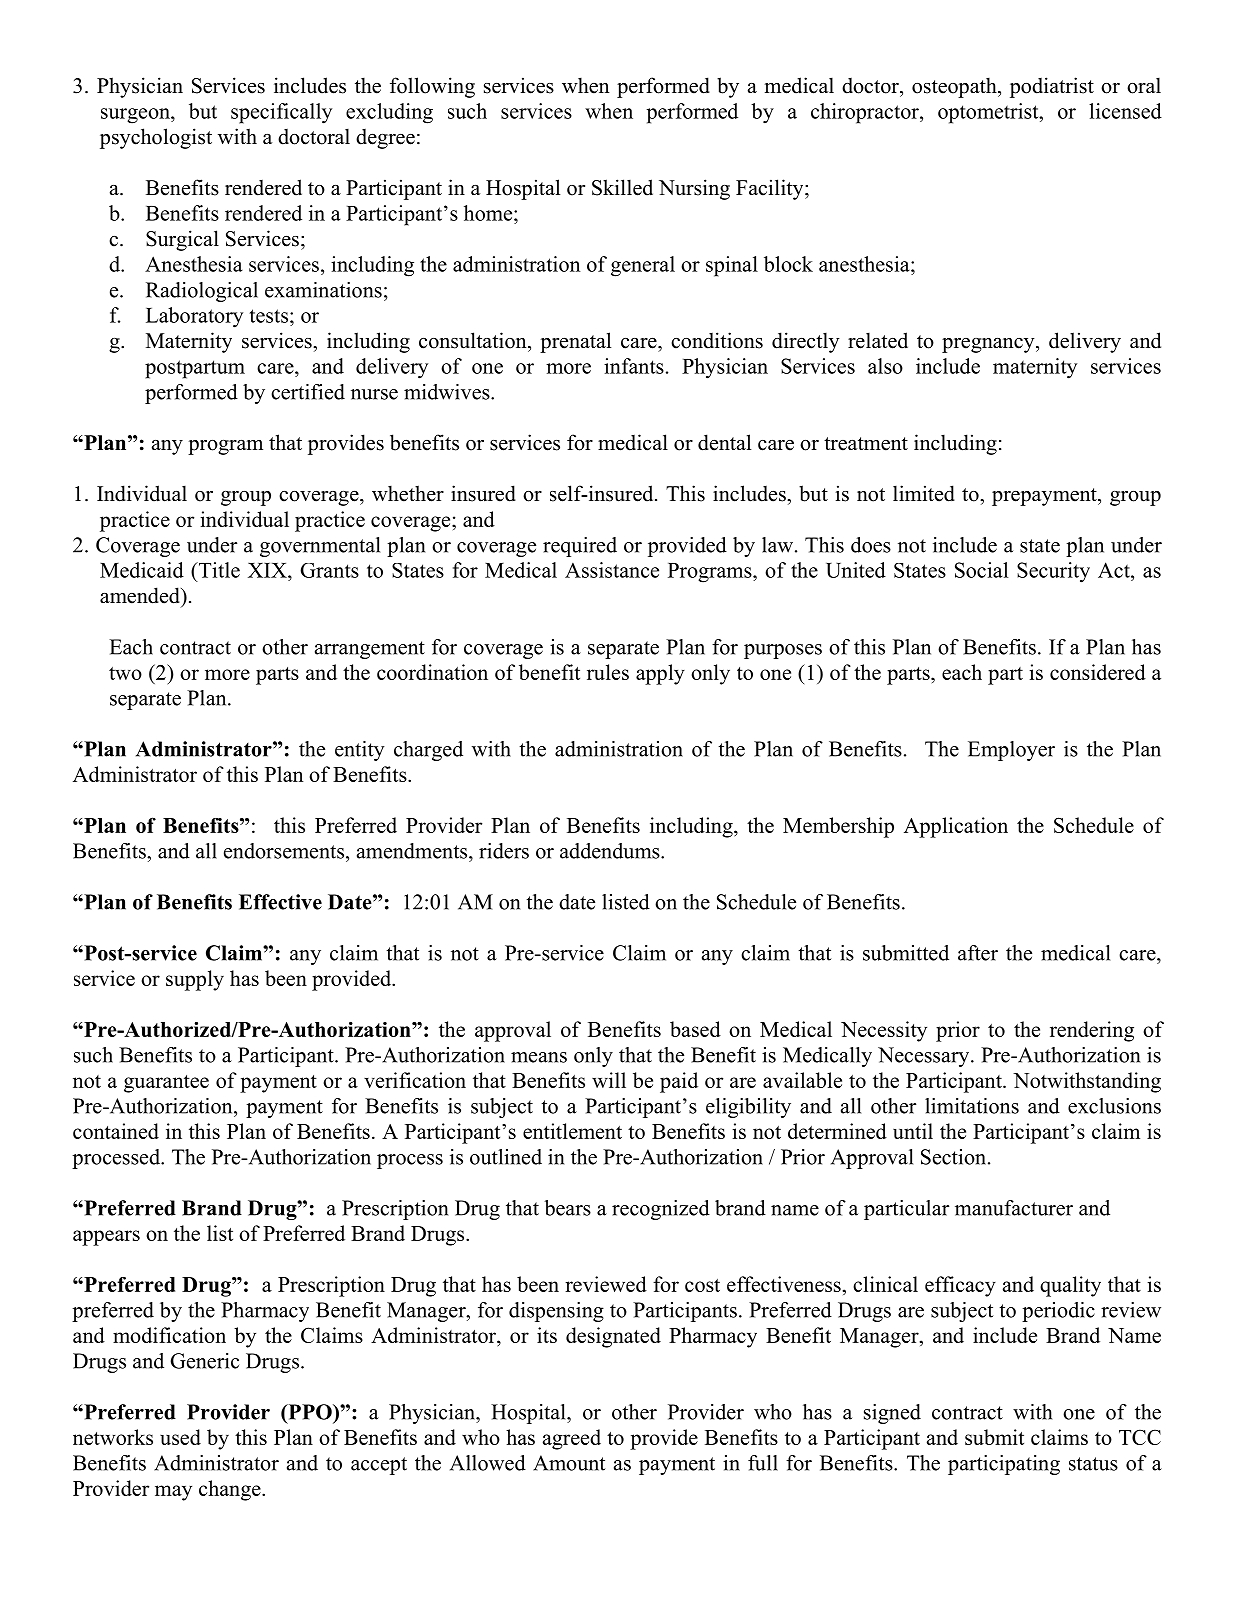 The image size is (1234, 1597). I want to click on certified, so click(308, 392).
